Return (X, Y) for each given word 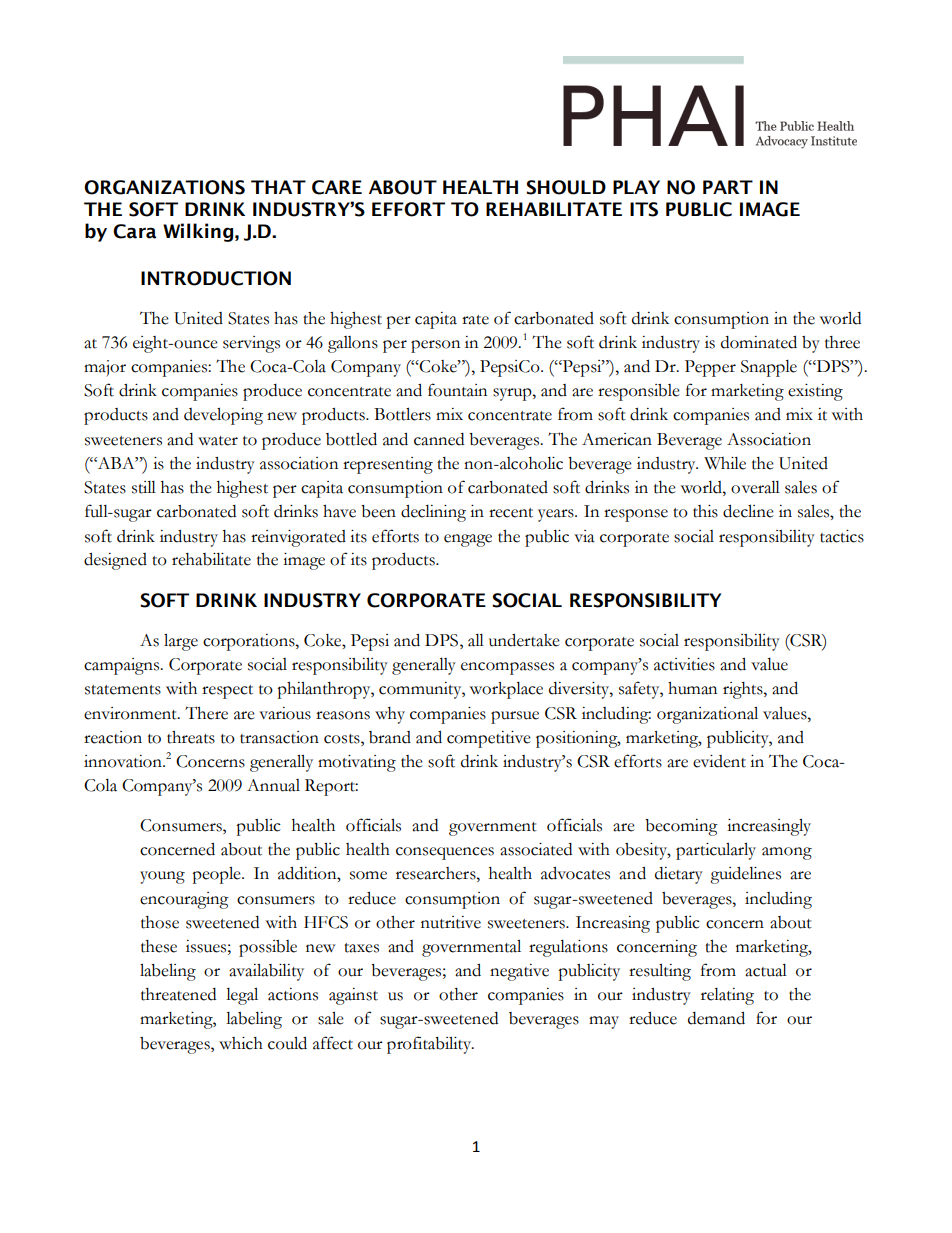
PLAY (636, 187)
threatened (178, 994)
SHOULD (566, 187)
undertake (524, 640)
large (181, 642)
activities (684, 664)
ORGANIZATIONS (164, 187)
